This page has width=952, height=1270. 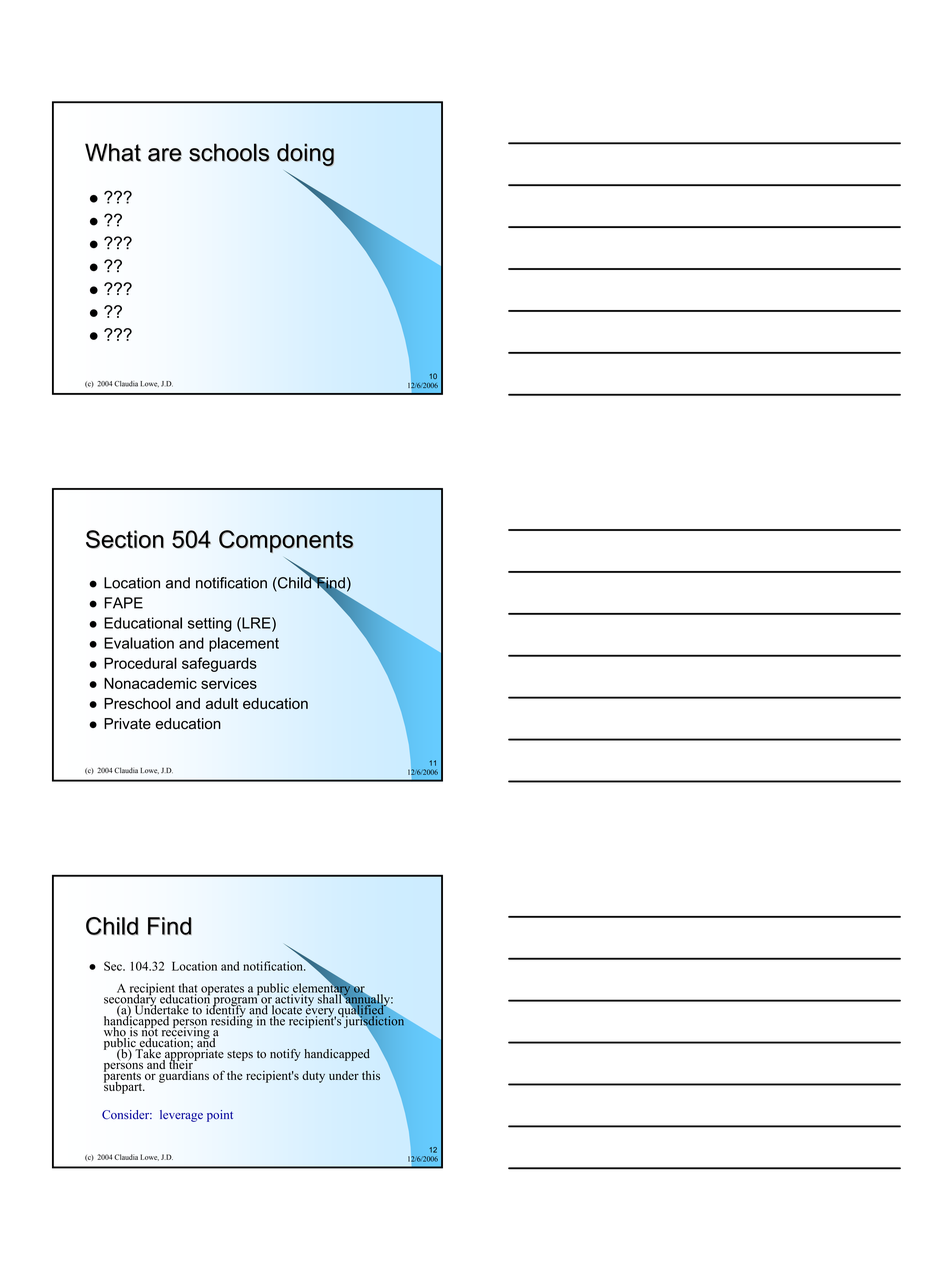 I want to click on services, so click(x=229, y=683).
